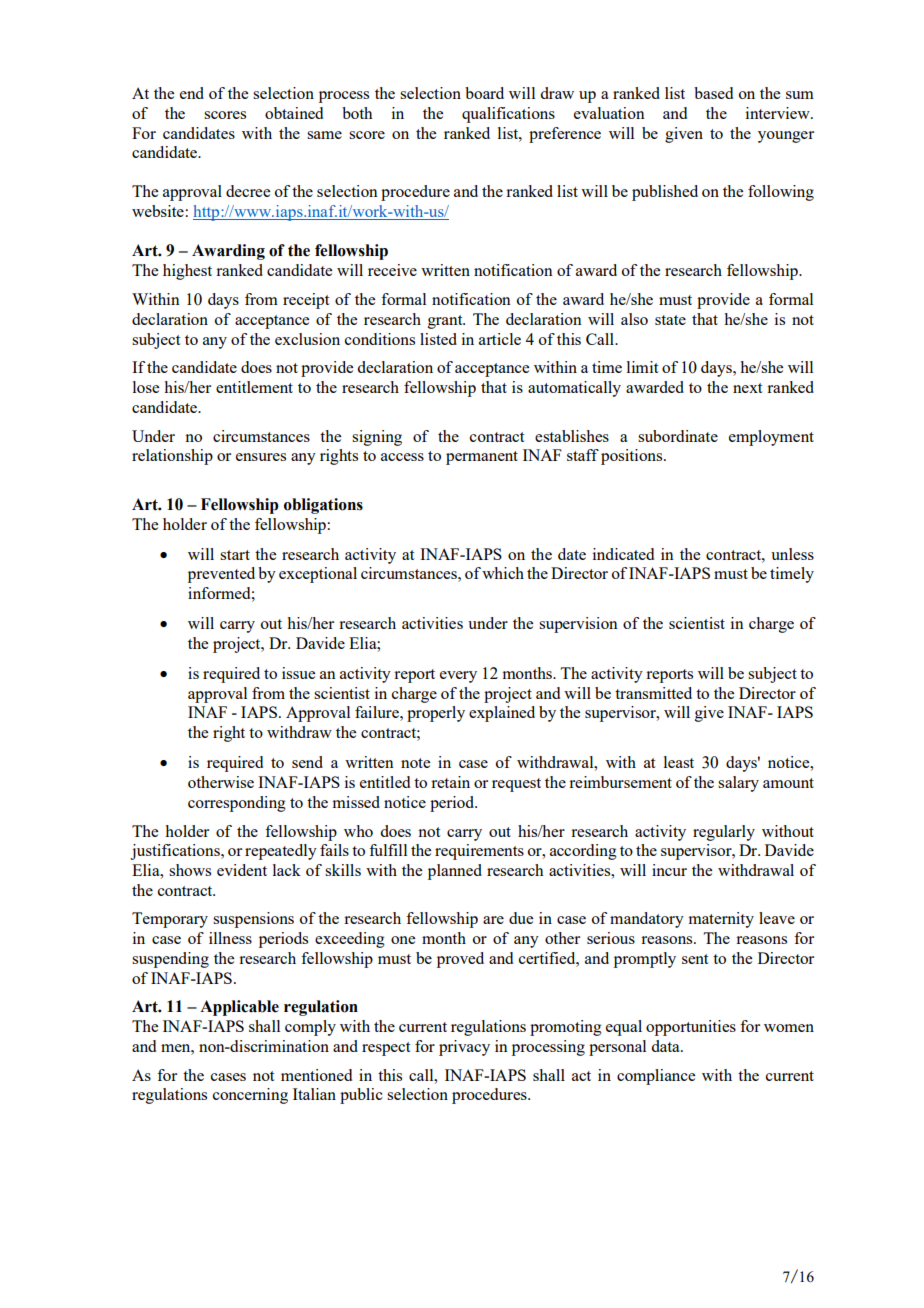 The width and height of the screenshot is (924, 1308). I want to click on opportunities, so click(691, 1028).
